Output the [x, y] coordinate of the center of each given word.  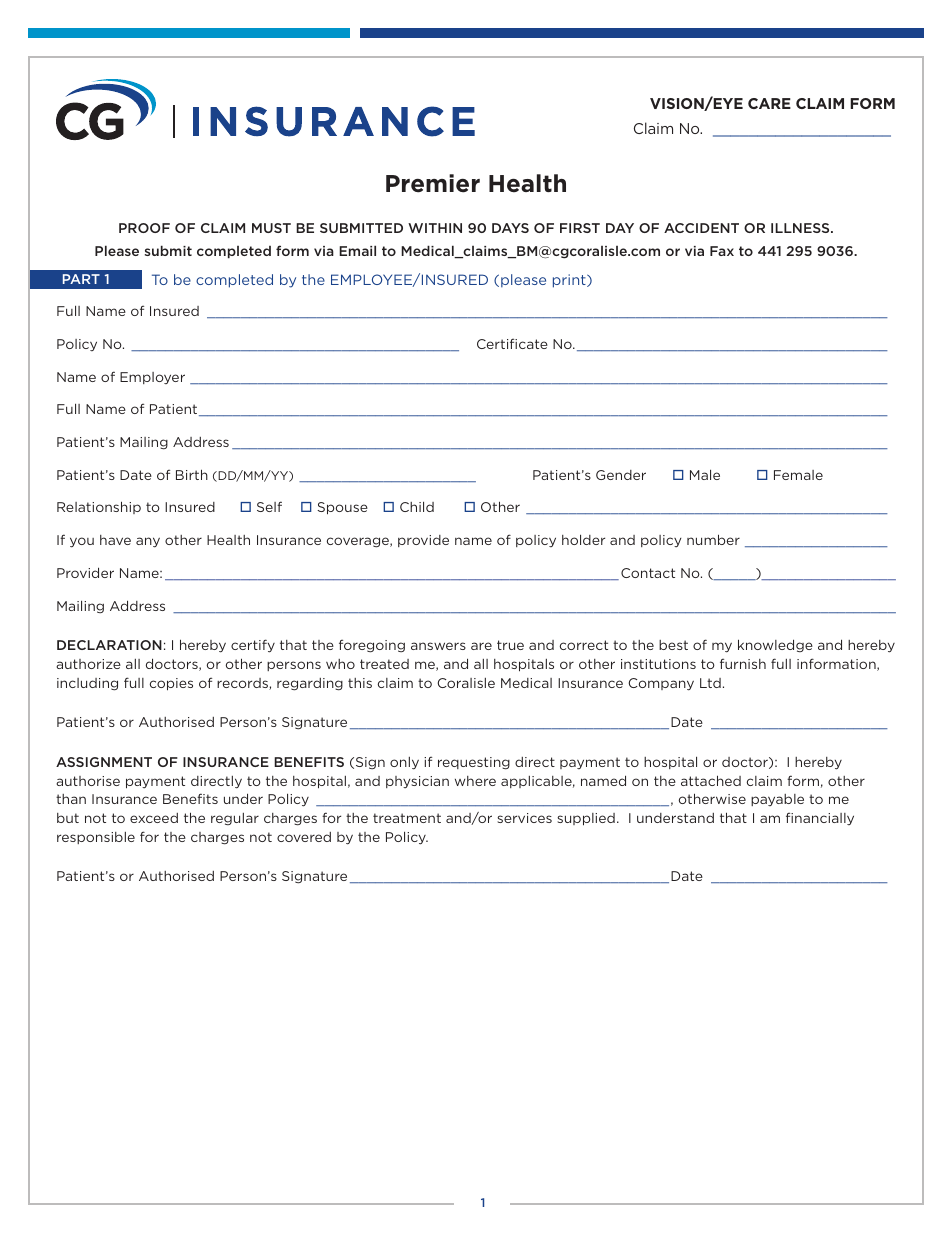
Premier [433, 183]
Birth [192, 474]
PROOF [144, 228]
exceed [154, 818]
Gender [621, 475]
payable [777, 800]
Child [417, 506]
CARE [769, 103]
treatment [407, 818]
